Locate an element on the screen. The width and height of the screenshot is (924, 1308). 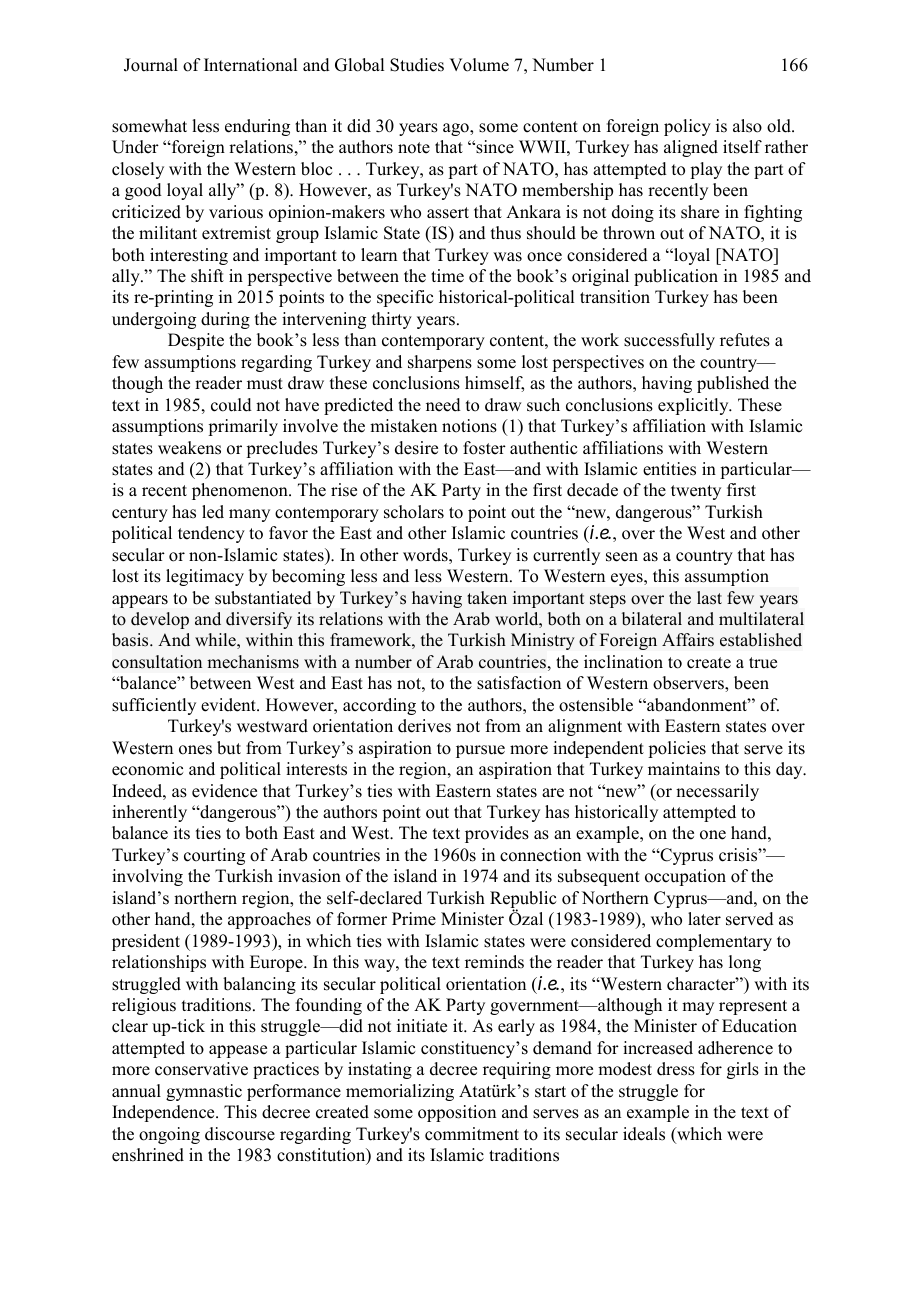
ago is located at coordinates (457, 129).
